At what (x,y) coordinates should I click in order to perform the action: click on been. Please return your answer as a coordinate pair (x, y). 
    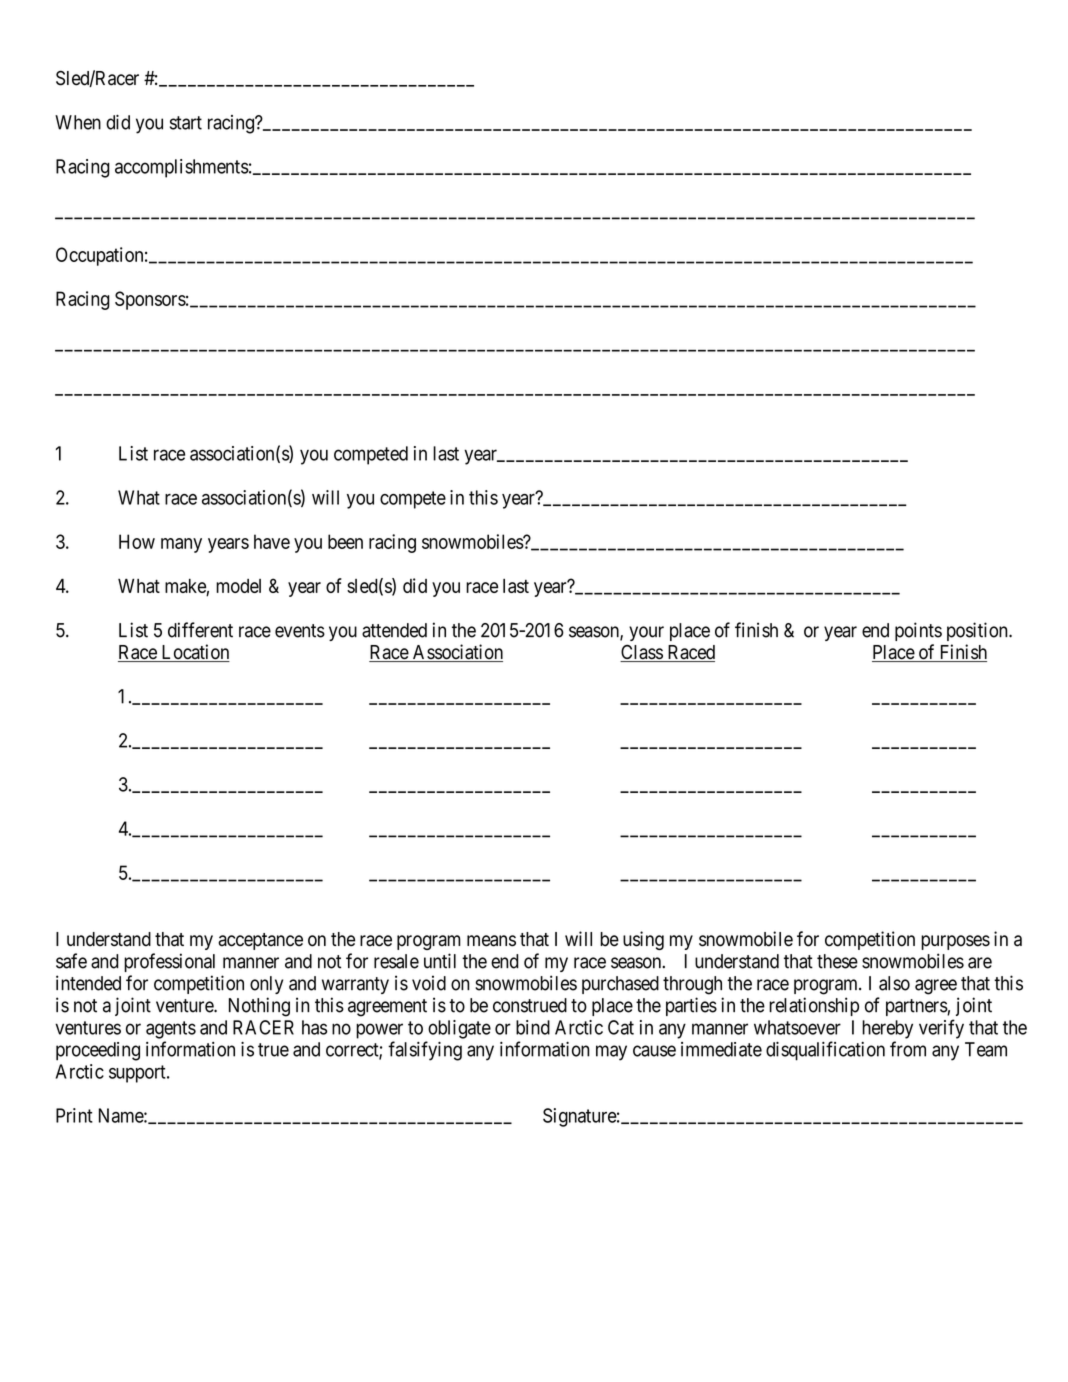
    Looking at the image, I should click on (345, 541).
